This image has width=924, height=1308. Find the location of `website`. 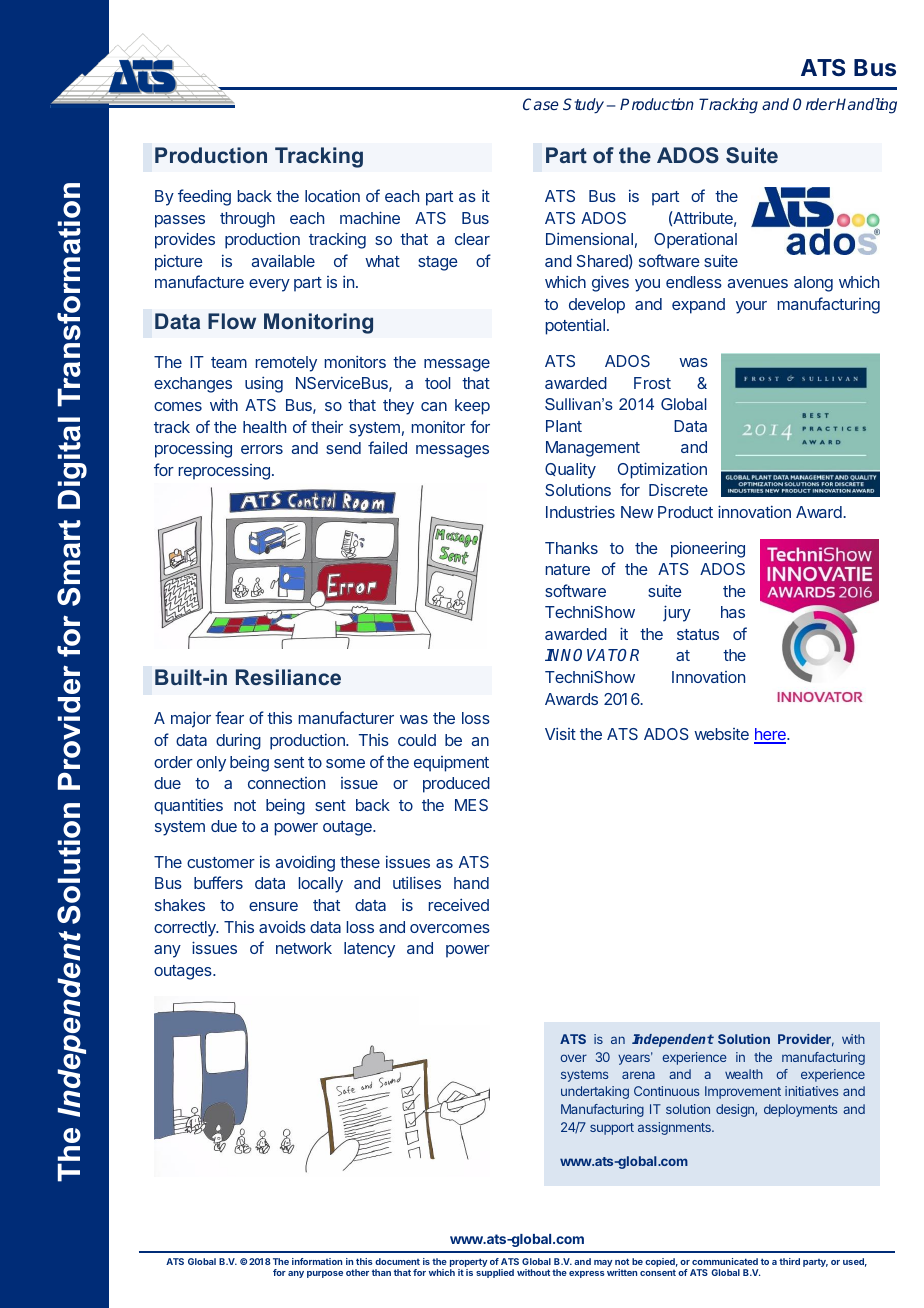

website is located at coordinates (721, 734).
